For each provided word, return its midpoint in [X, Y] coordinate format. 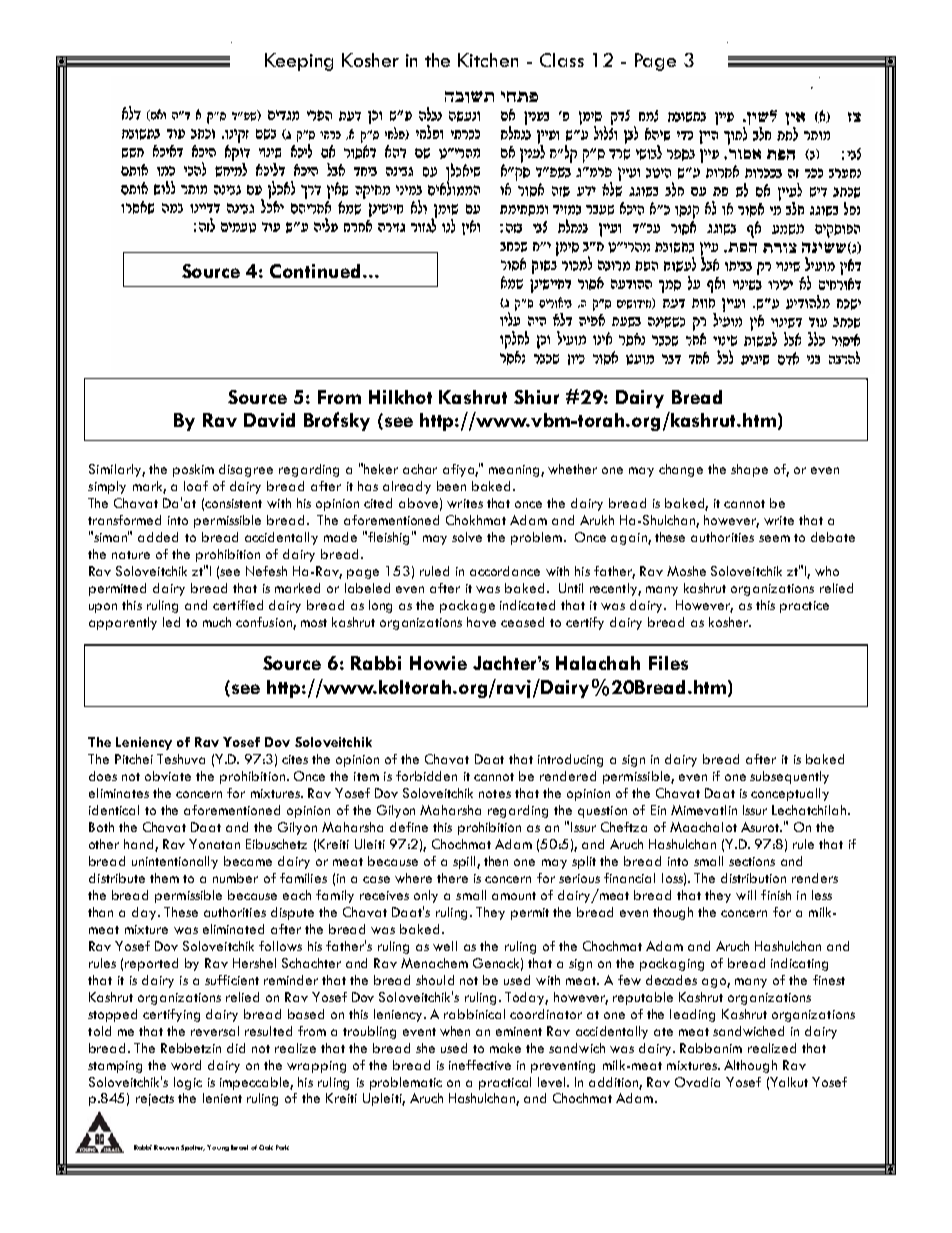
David [269, 420]
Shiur [536, 397]
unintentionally [175, 862]
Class [562, 60]
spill [465, 862]
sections [752, 861]
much [217, 622]
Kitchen [488, 60]
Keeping [299, 62]
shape [749, 470]
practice [804, 607]
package [467, 606]
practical [505, 1083]
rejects [155, 1100]
